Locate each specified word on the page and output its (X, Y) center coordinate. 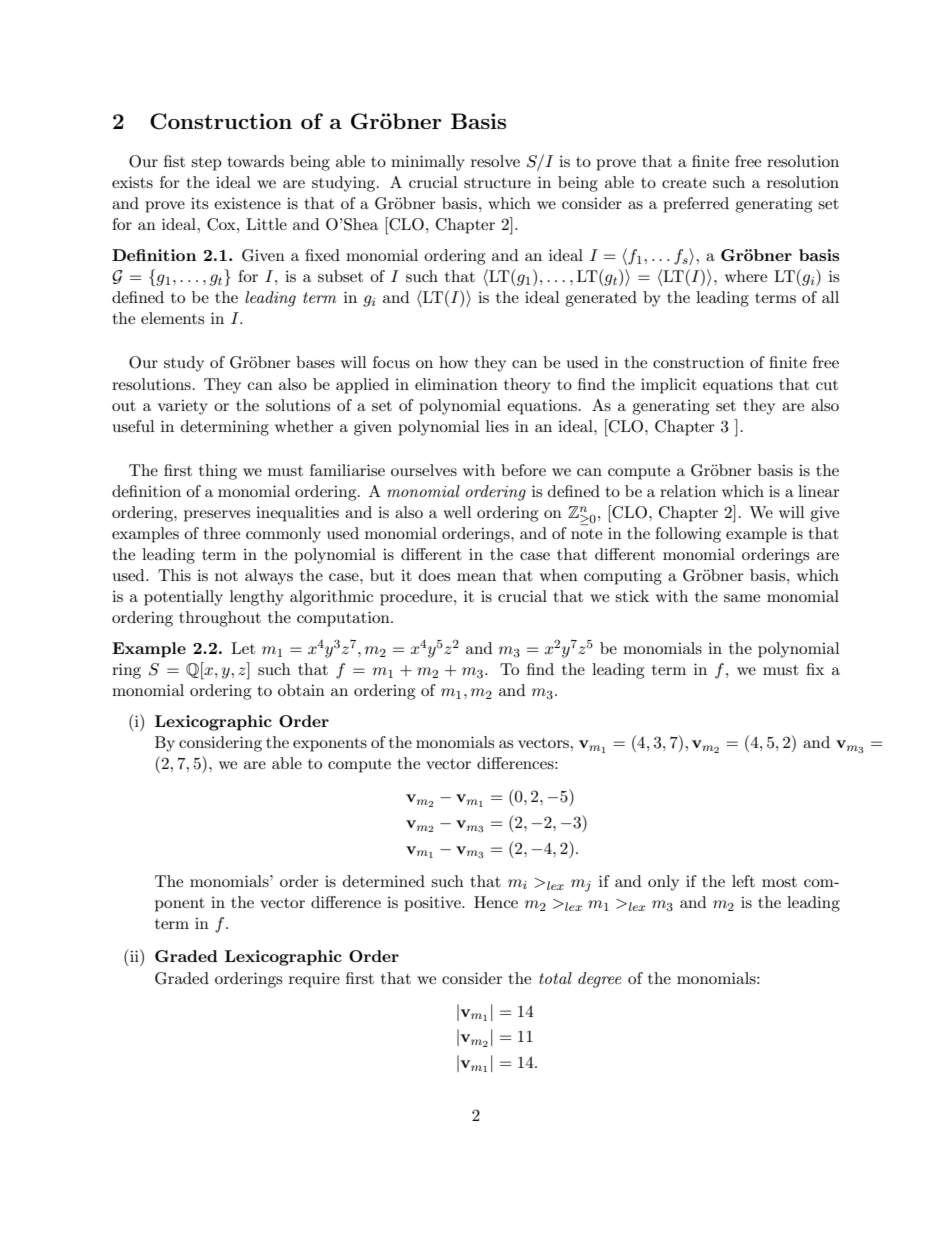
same (742, 598)
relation (688, 491)
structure (497, 183)
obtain (301, 690)
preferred (696, 205)
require (314, 980)
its (199, 203)
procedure (417, 598)
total (555, 978)
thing (218, 472)
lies (497, 426)
